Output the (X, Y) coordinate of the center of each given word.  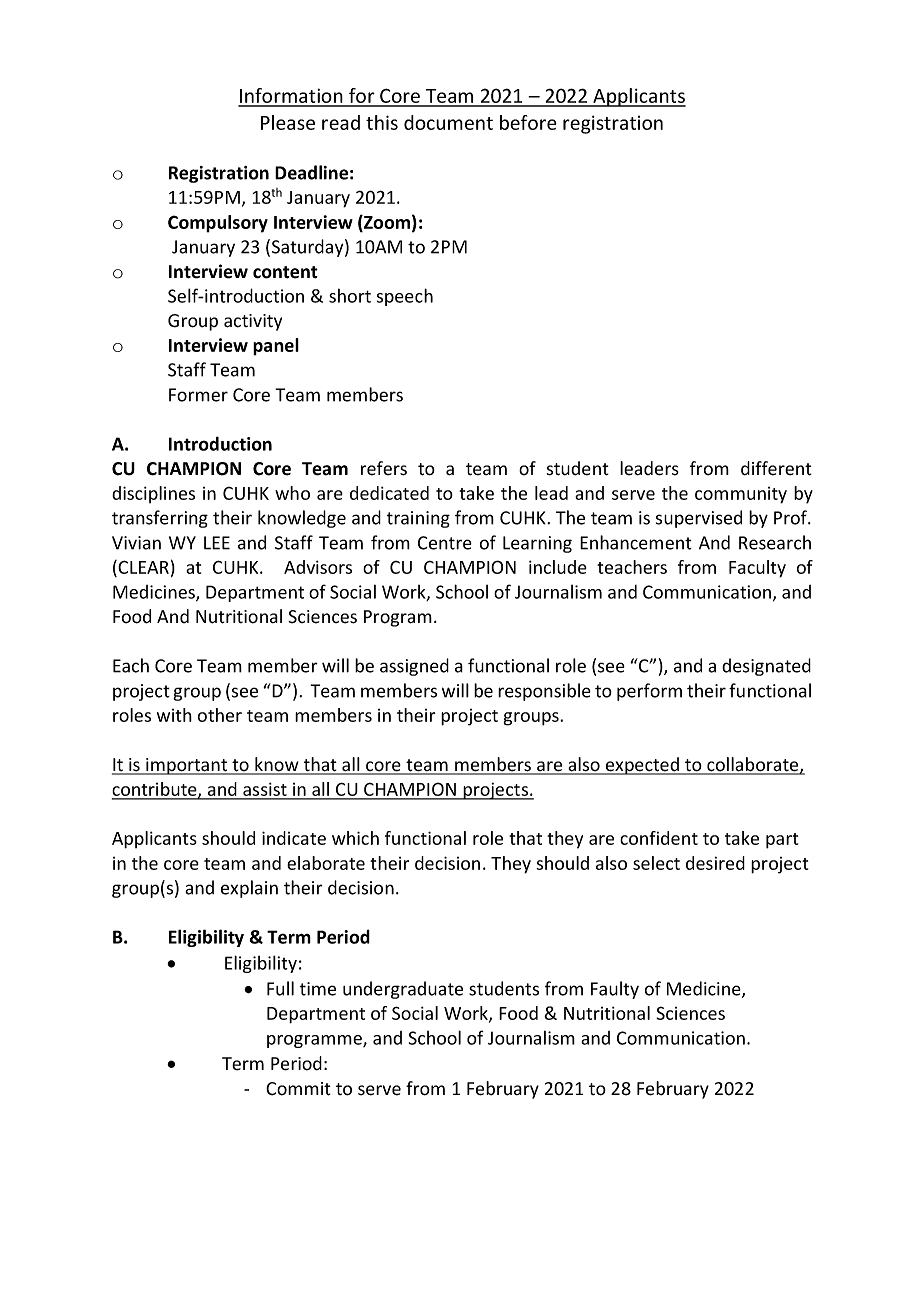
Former (198, 395)
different (776, 468)
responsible (544, 692)
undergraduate (403, 990)
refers (384, 468)
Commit (298, 1089)
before (528, 122)
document (448, 122)
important (187, 766)
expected (642, 766)
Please (288, 122)
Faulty (615, 990)
